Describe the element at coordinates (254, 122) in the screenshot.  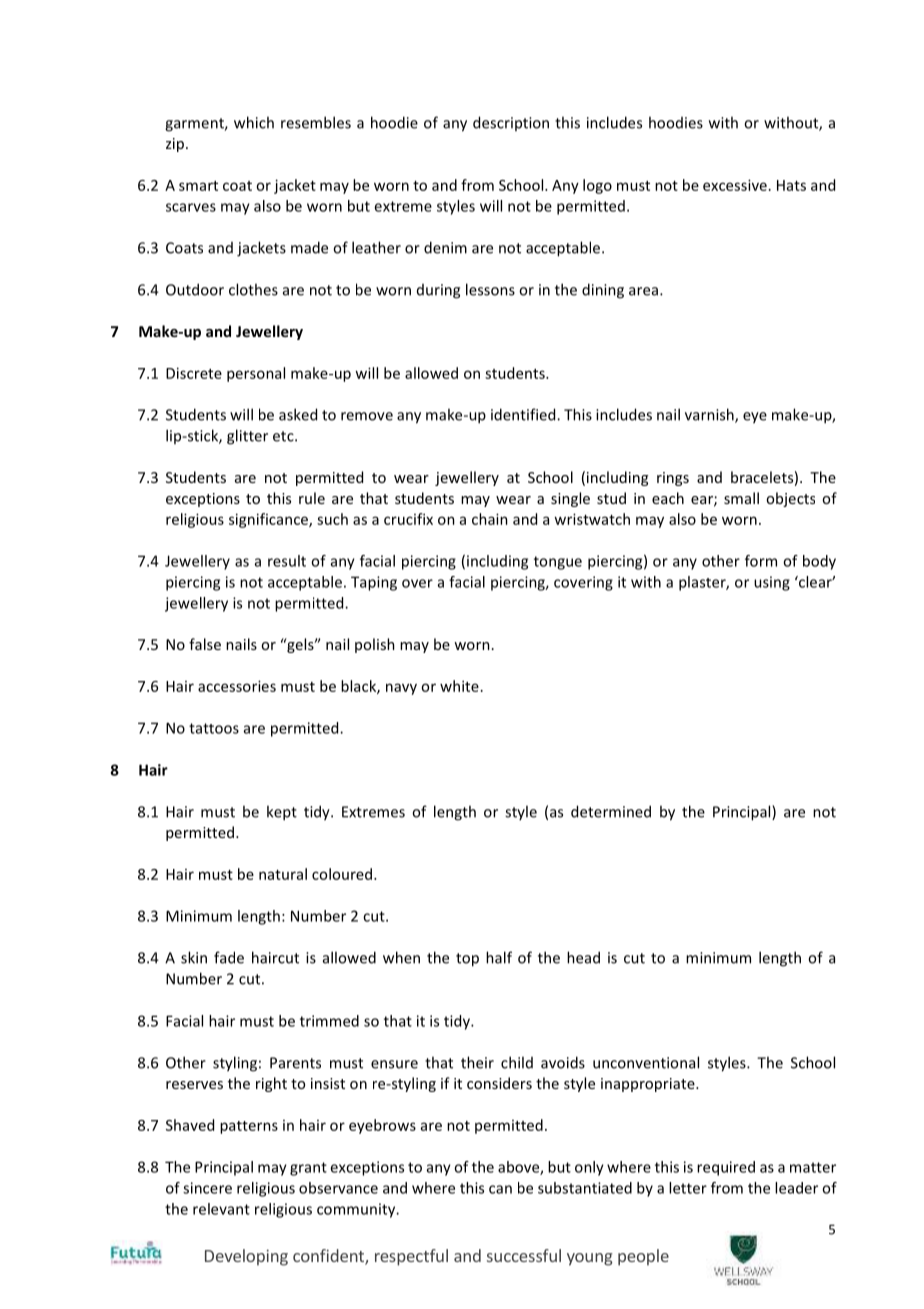
I see `which` at that location.
